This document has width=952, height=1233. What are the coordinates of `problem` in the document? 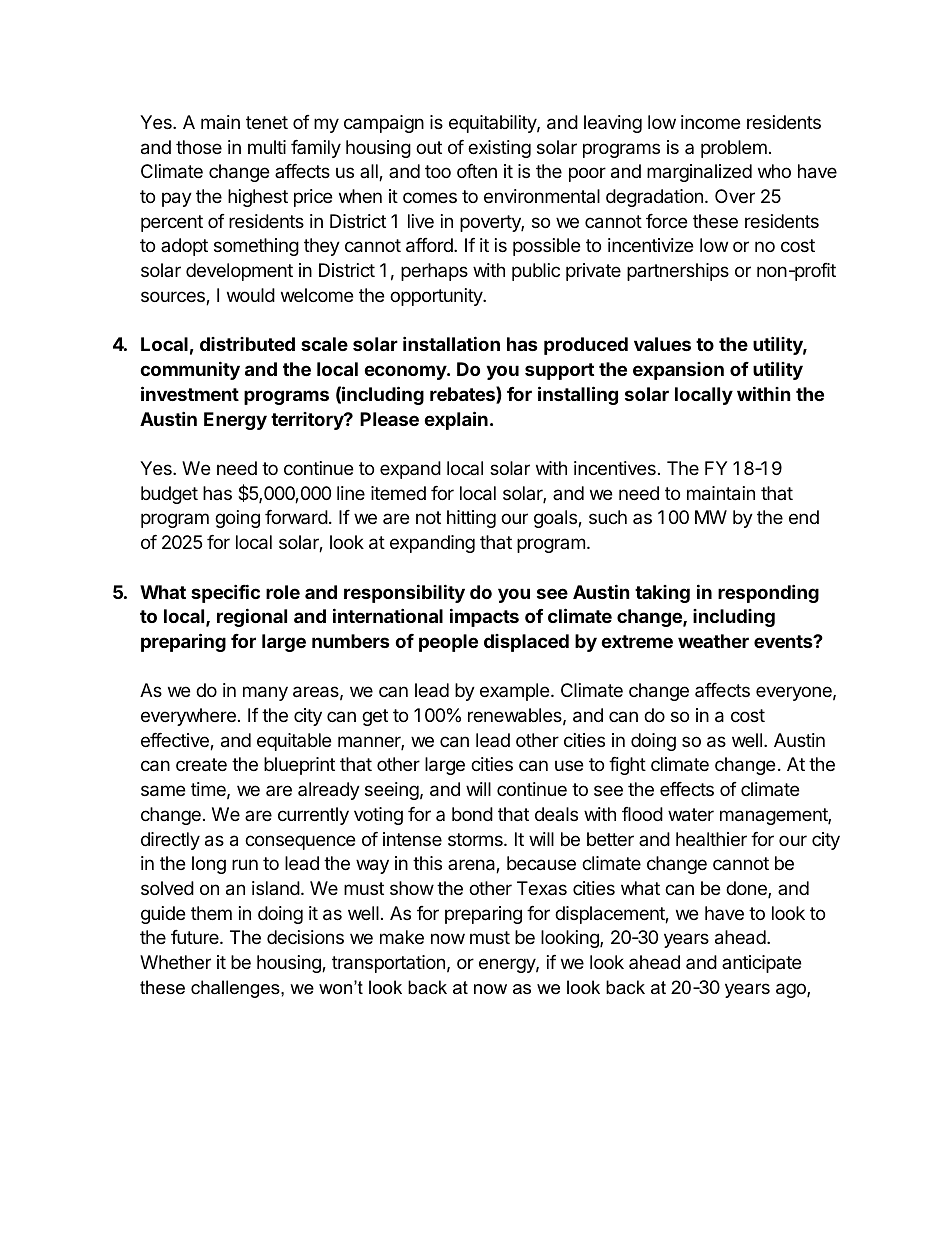 It's located at (734, 149).
